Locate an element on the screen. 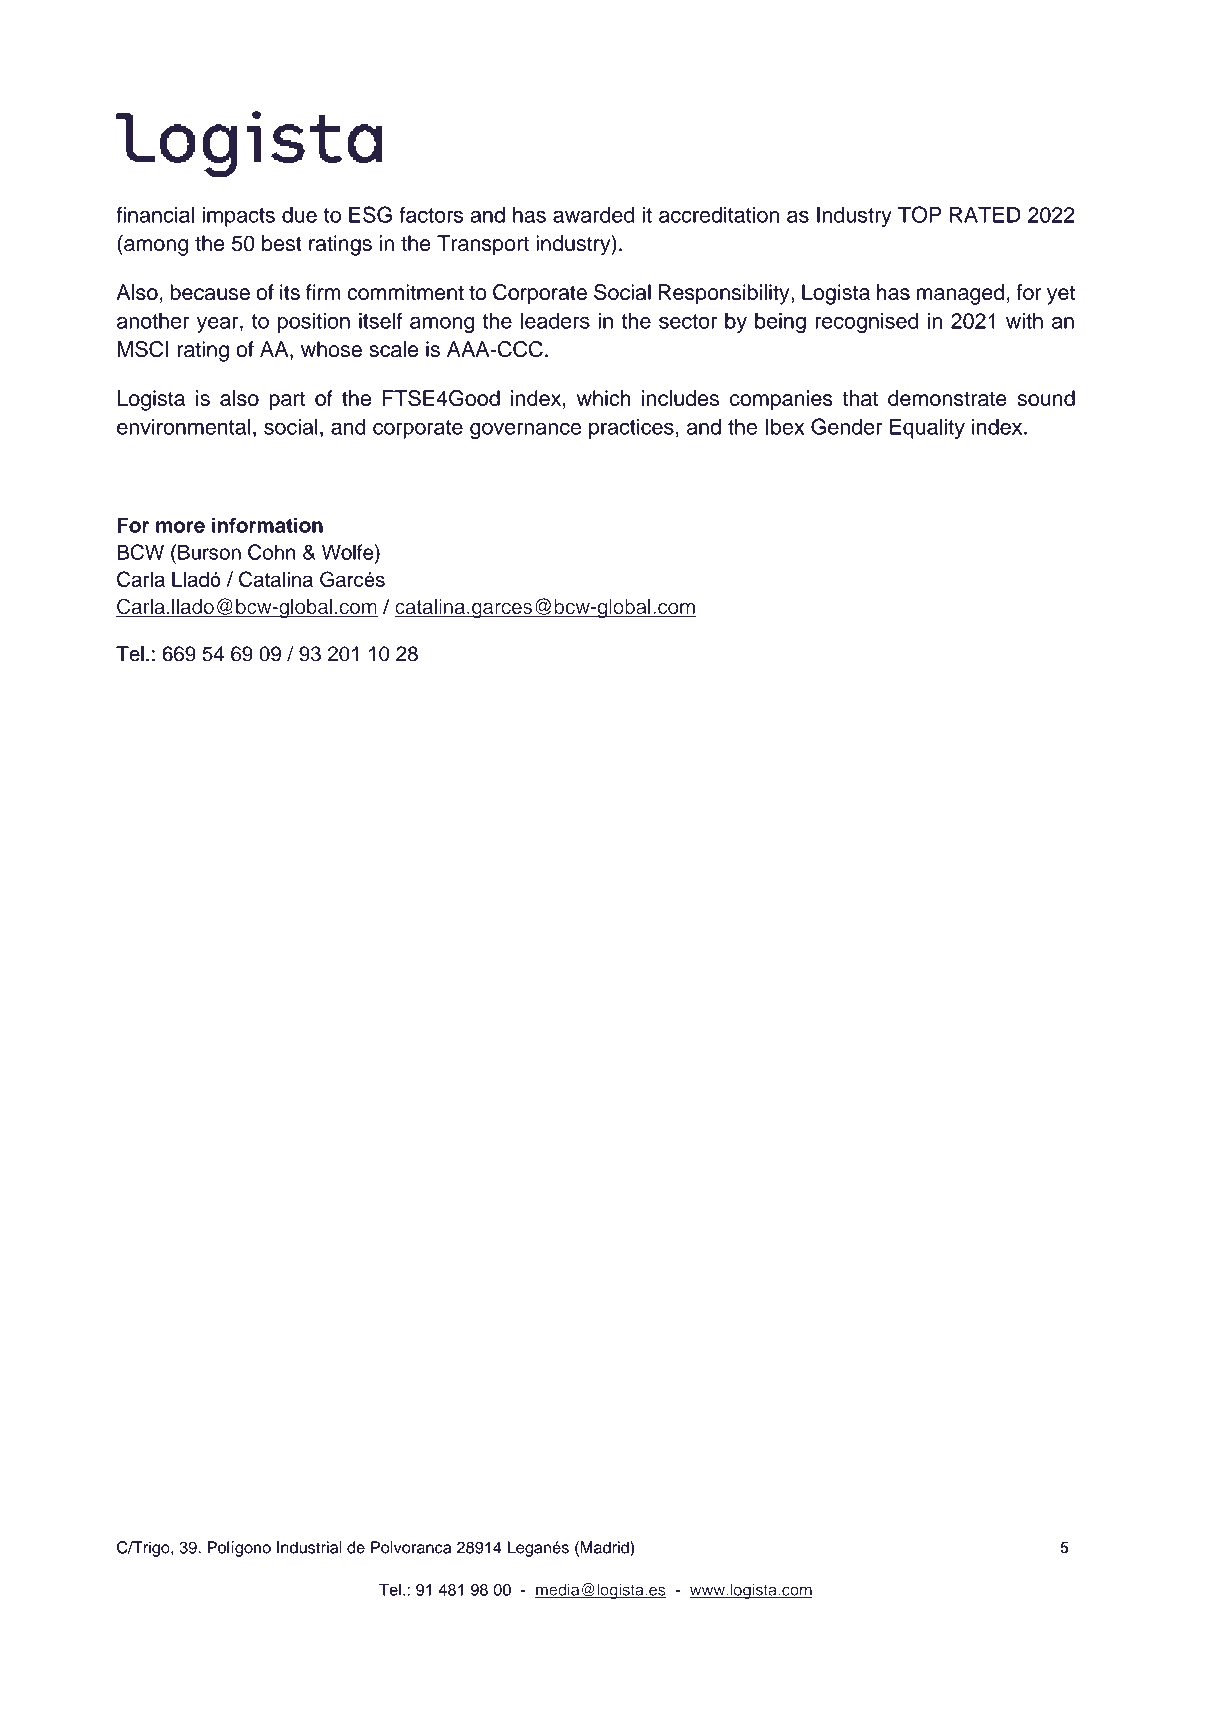  Wolfe is located at coordinates (349, 552).
